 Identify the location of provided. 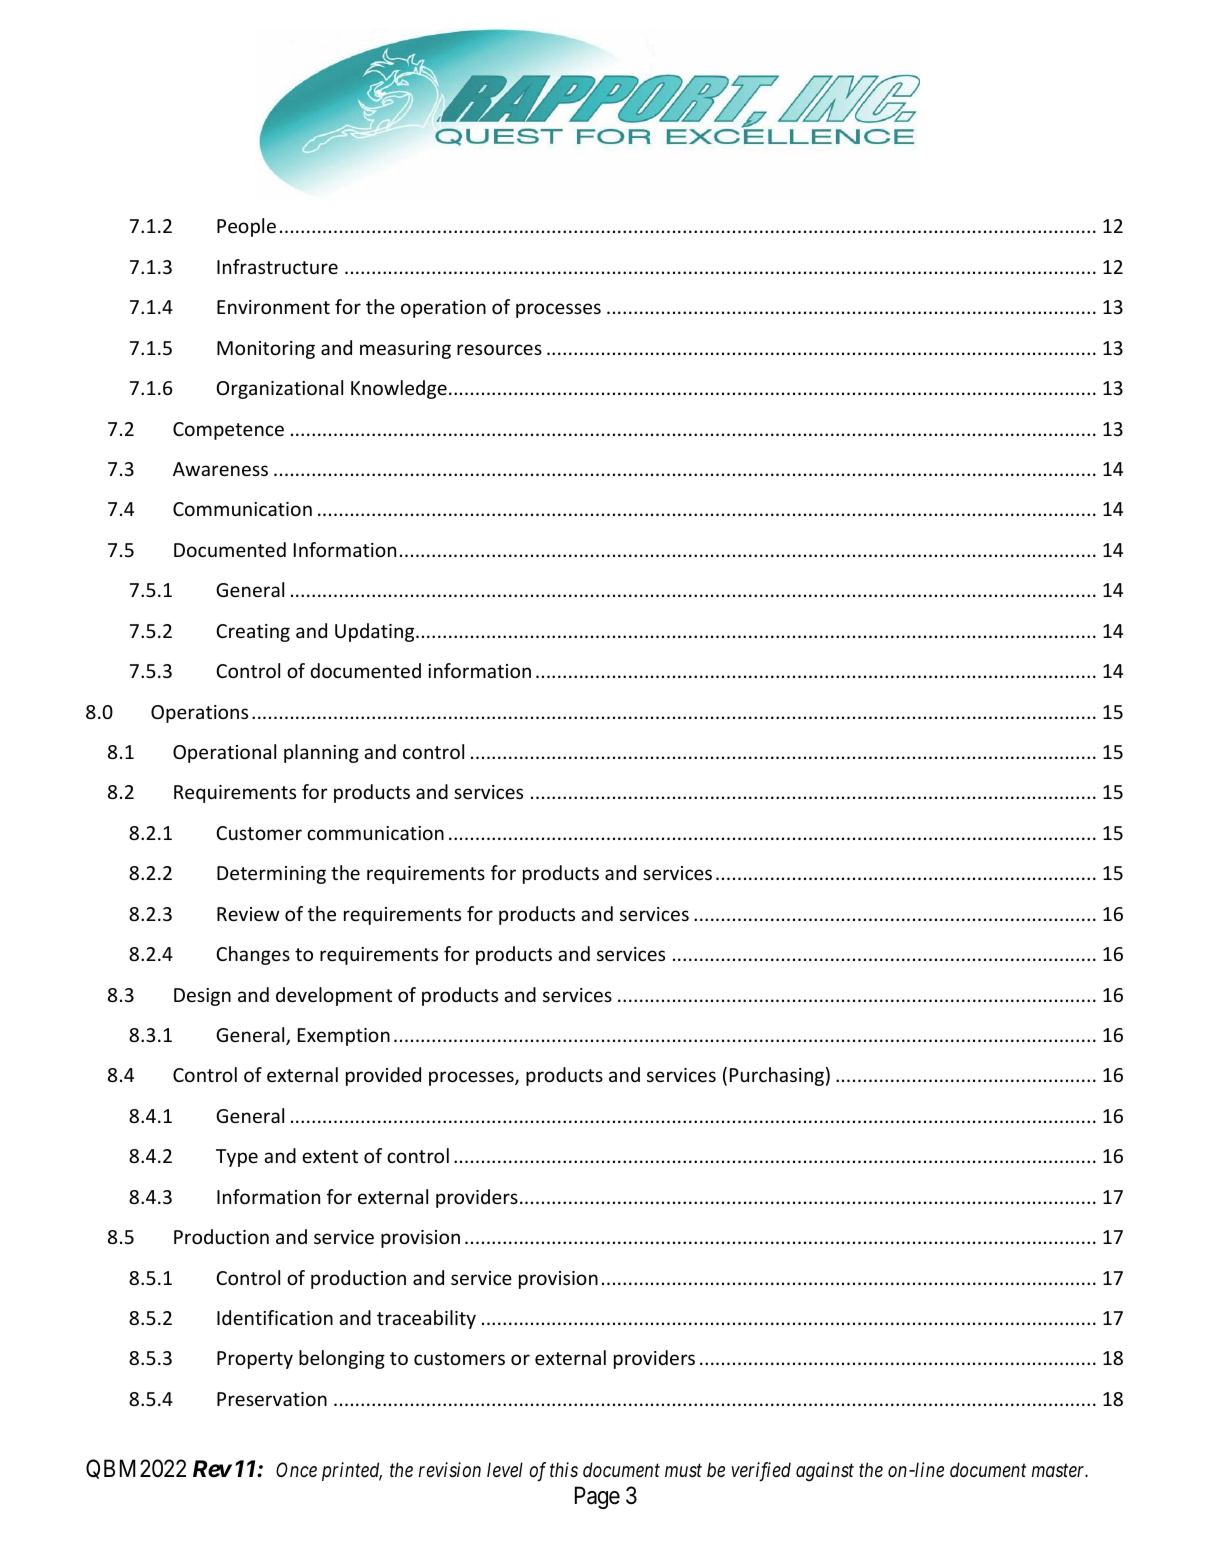
(383, 1076).
